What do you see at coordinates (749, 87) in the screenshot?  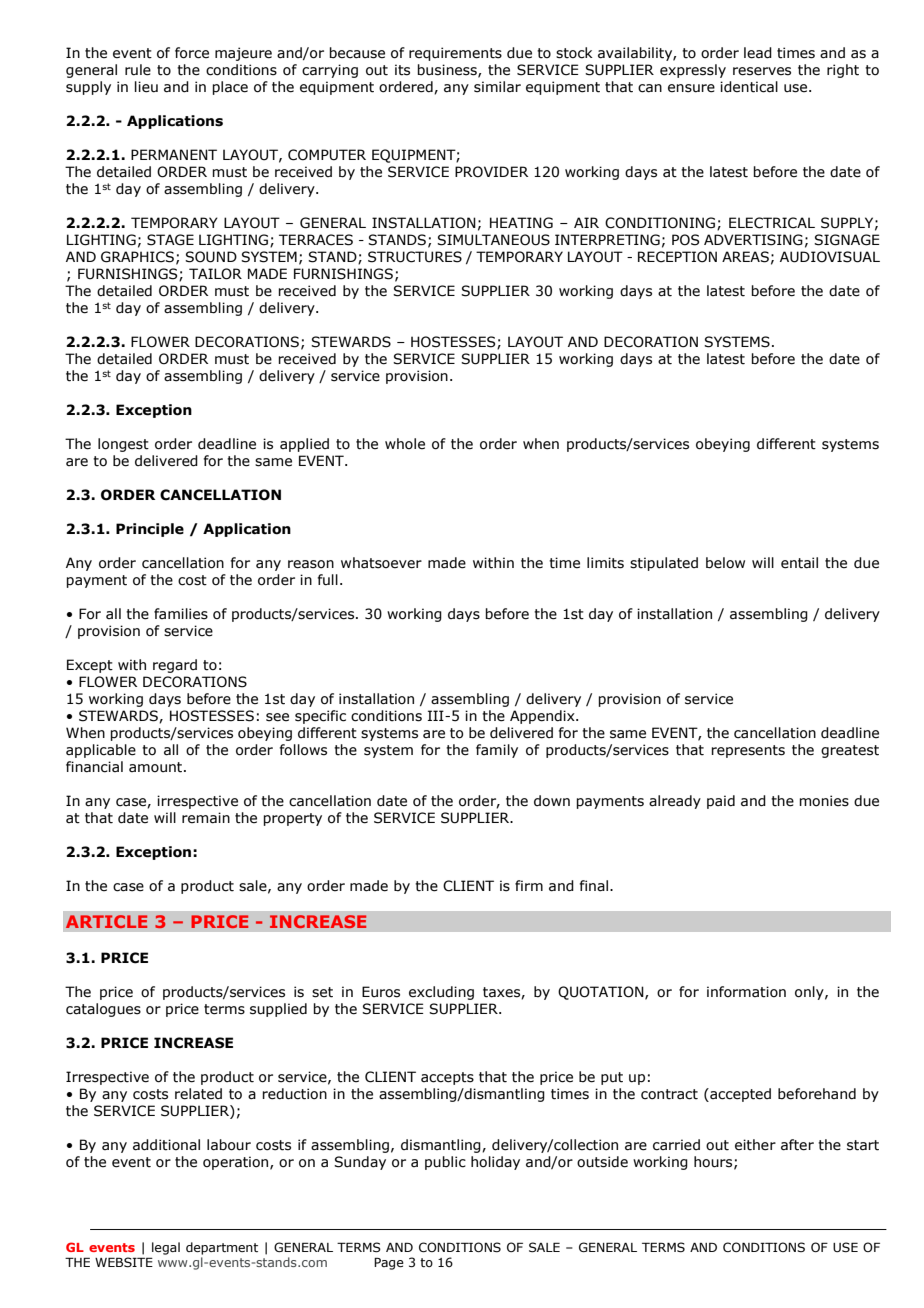 I see `identical` at bounding box center [749, 87].
